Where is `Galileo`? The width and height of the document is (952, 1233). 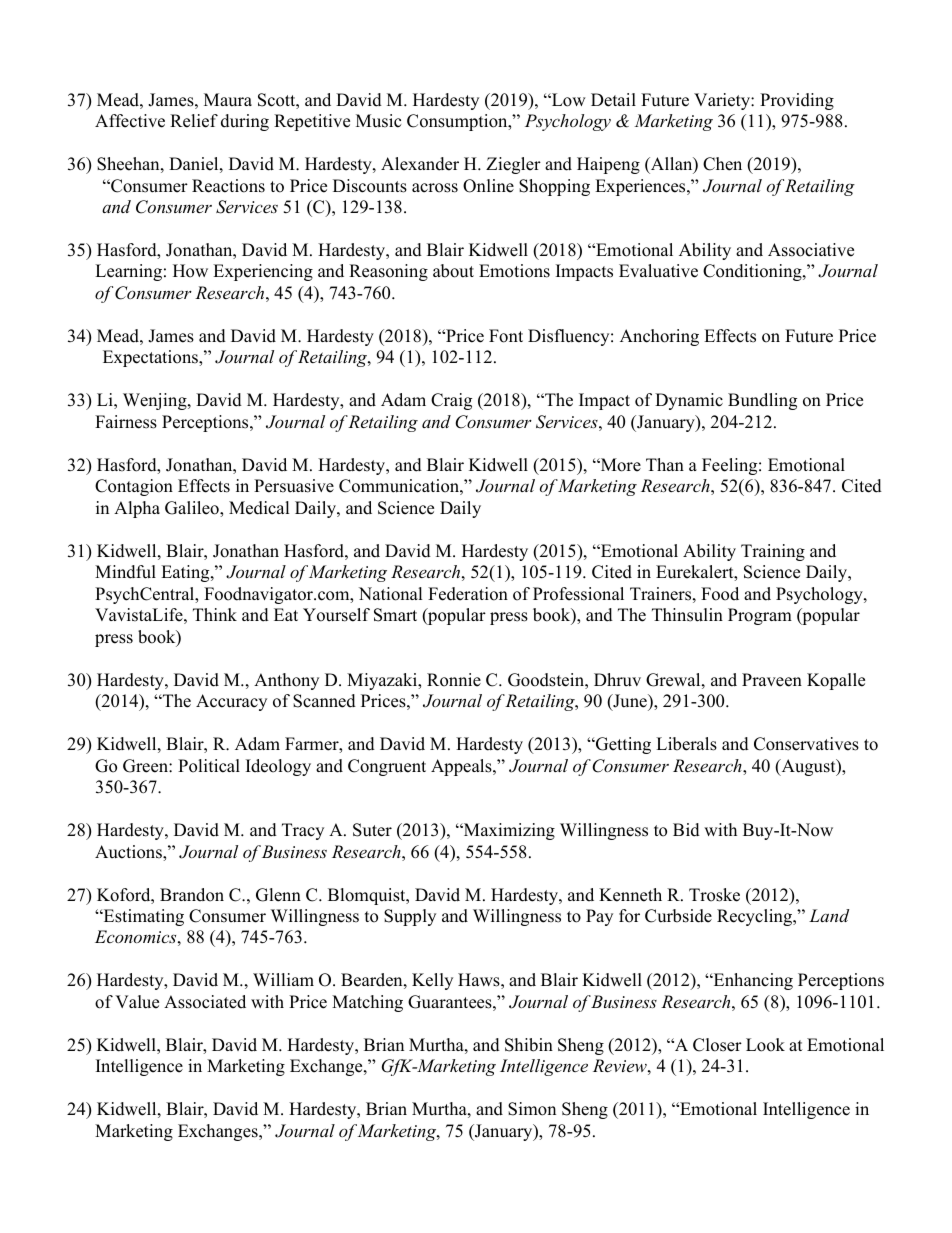
Galileo is located at coordinates (193, 509).
